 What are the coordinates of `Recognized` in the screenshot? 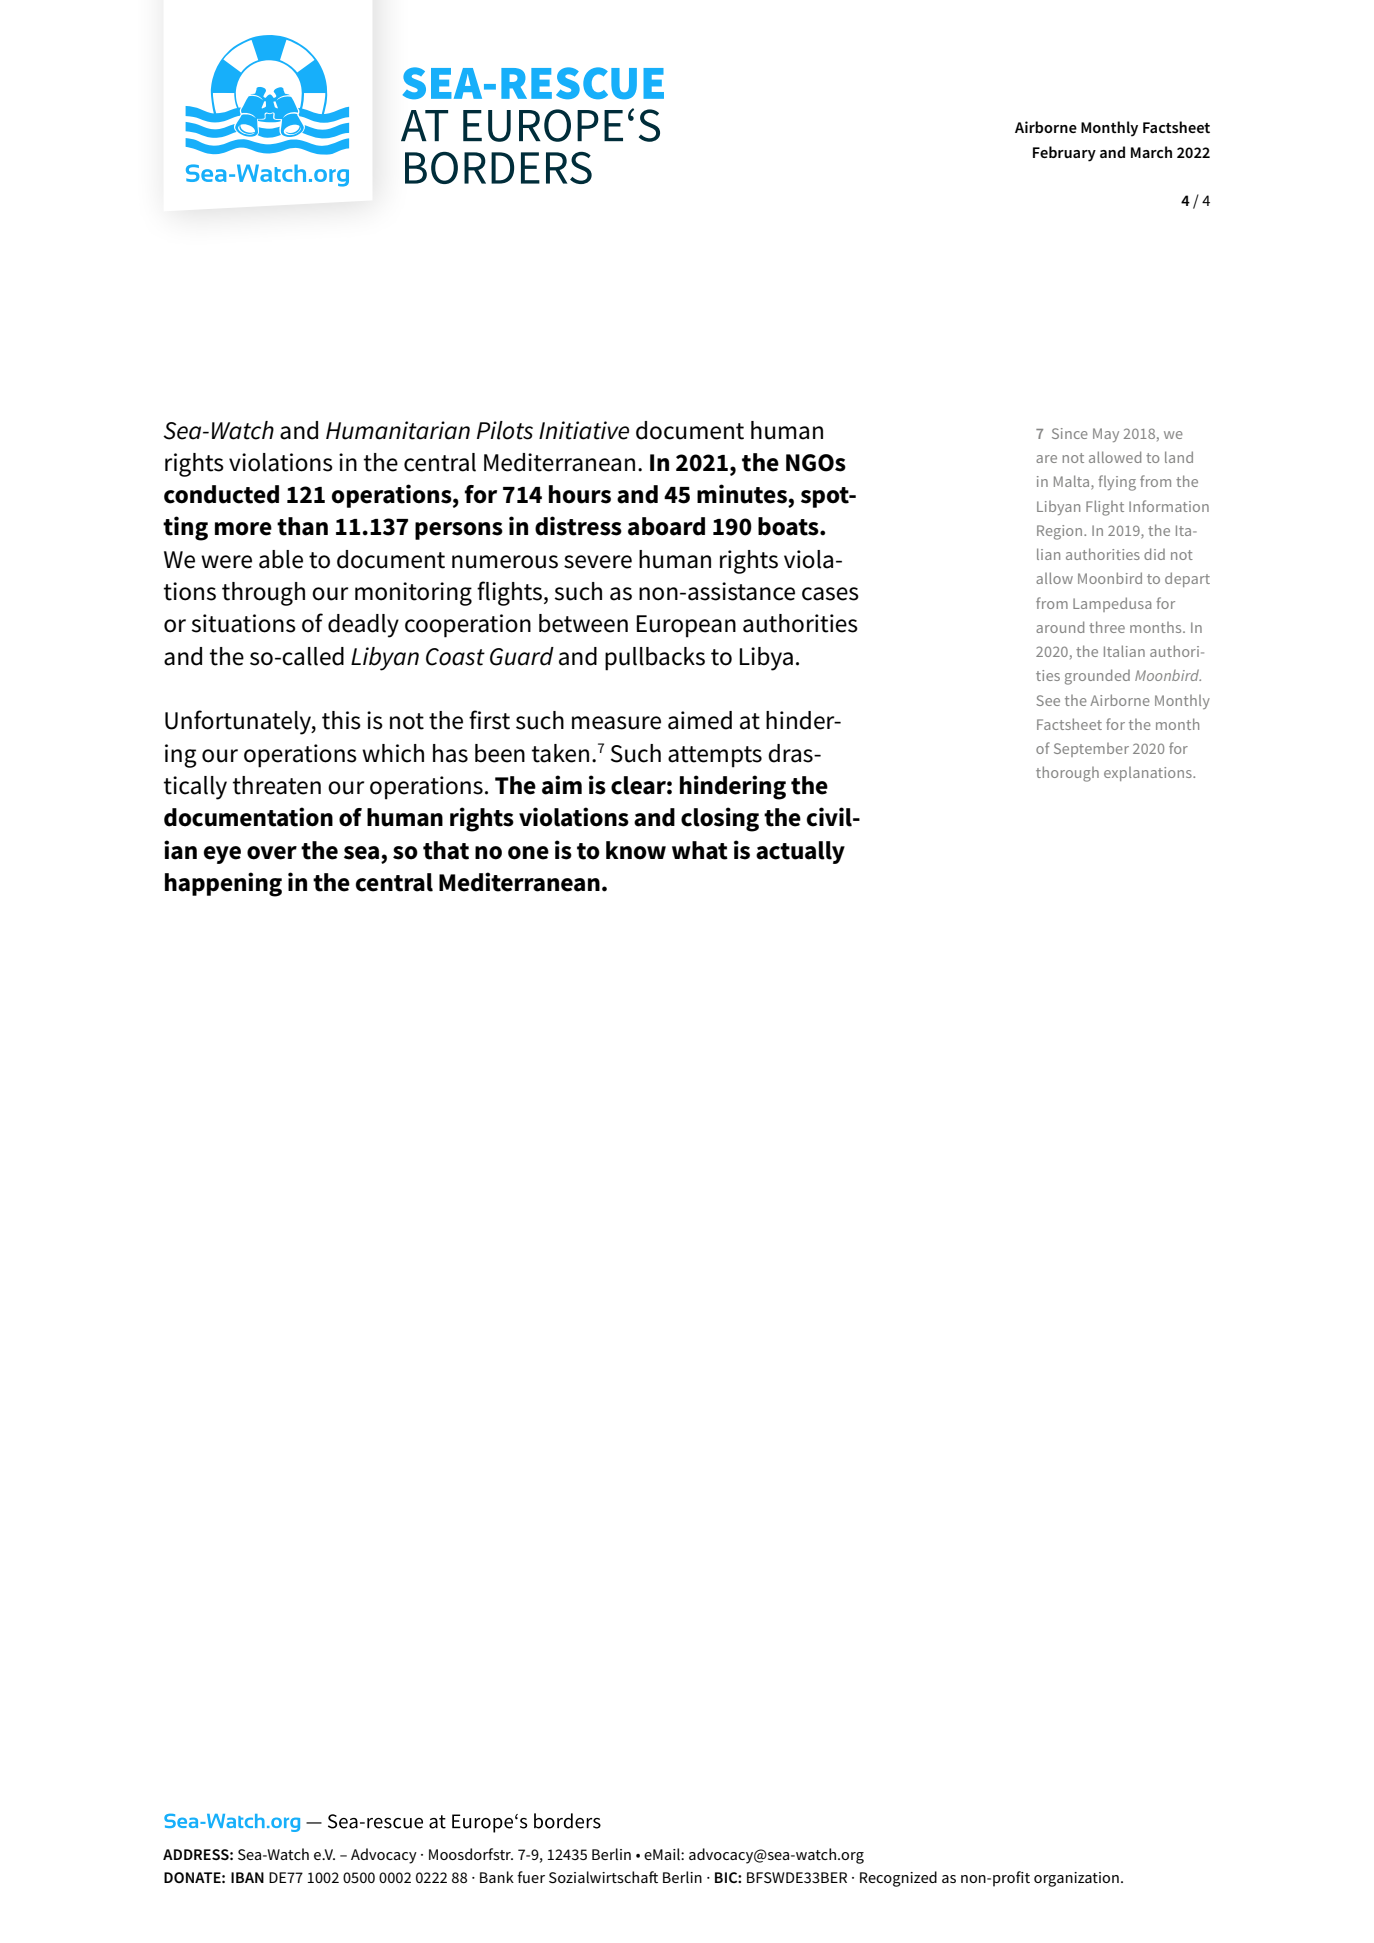 It's located at (898, 1879).
